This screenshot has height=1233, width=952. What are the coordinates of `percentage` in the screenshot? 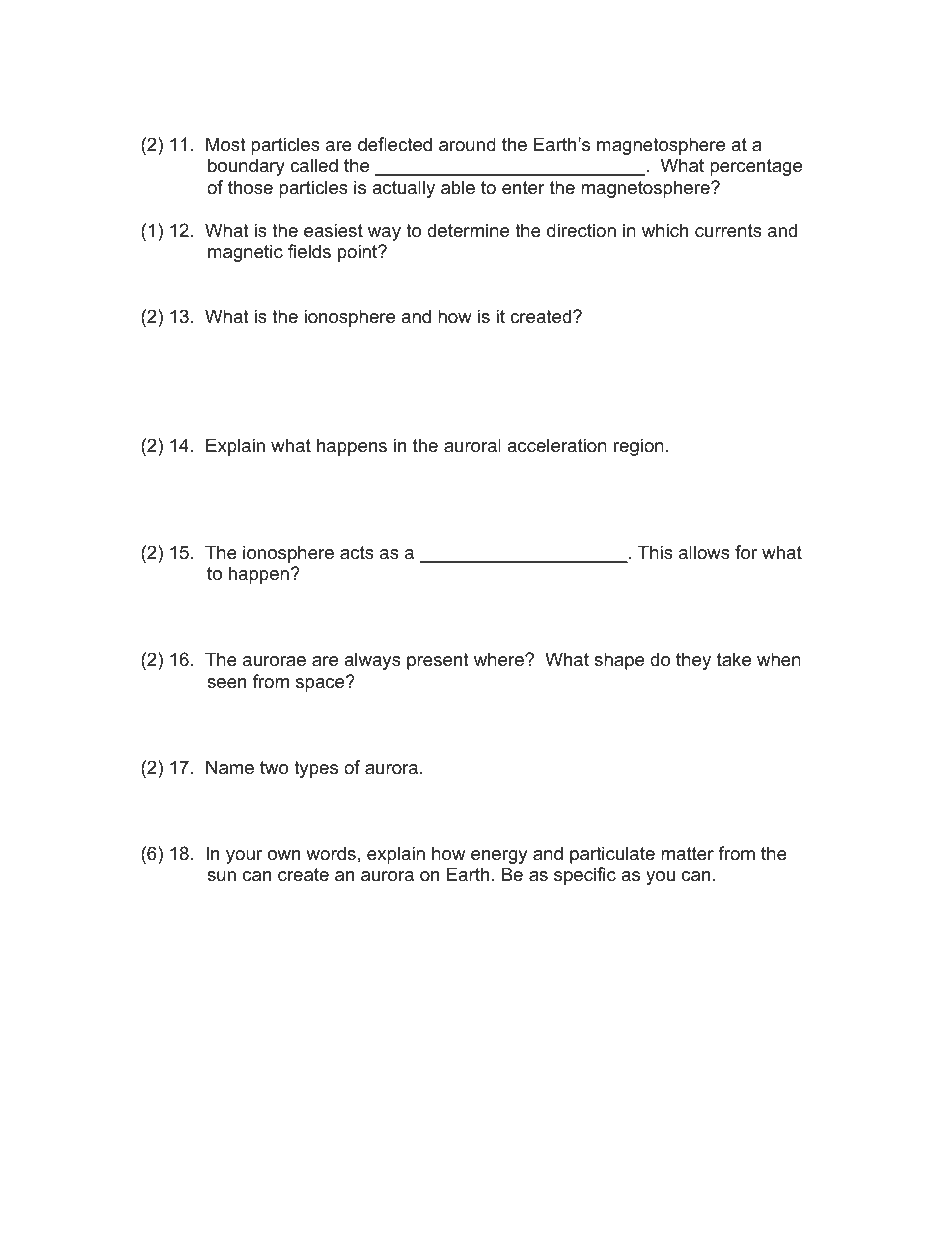 It's located at (756, 167).
